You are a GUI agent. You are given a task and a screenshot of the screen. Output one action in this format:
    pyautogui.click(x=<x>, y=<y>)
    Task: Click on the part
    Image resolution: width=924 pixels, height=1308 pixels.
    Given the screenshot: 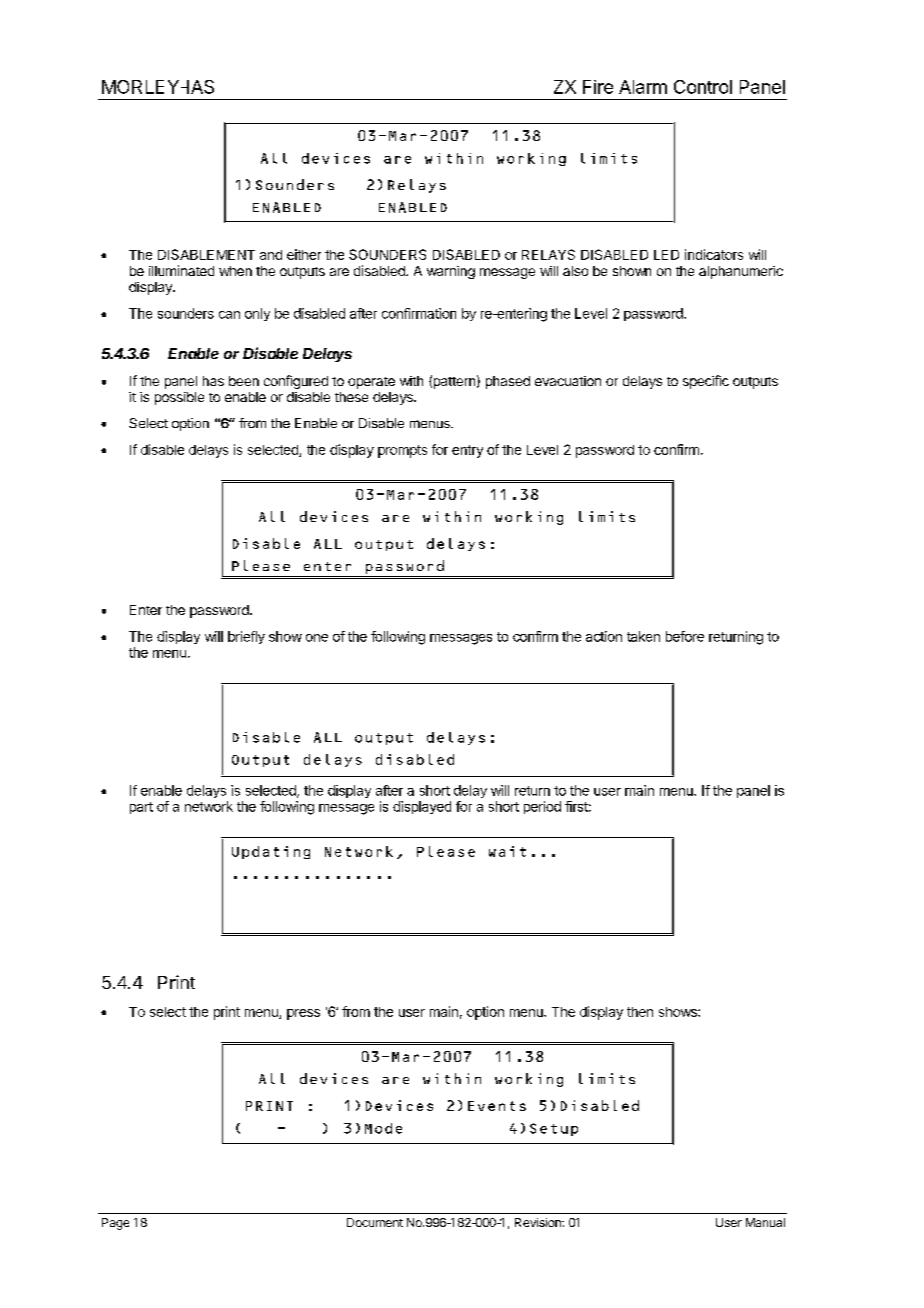 What is the action you would take?
    pyautogui.click(x=141, y=808)
